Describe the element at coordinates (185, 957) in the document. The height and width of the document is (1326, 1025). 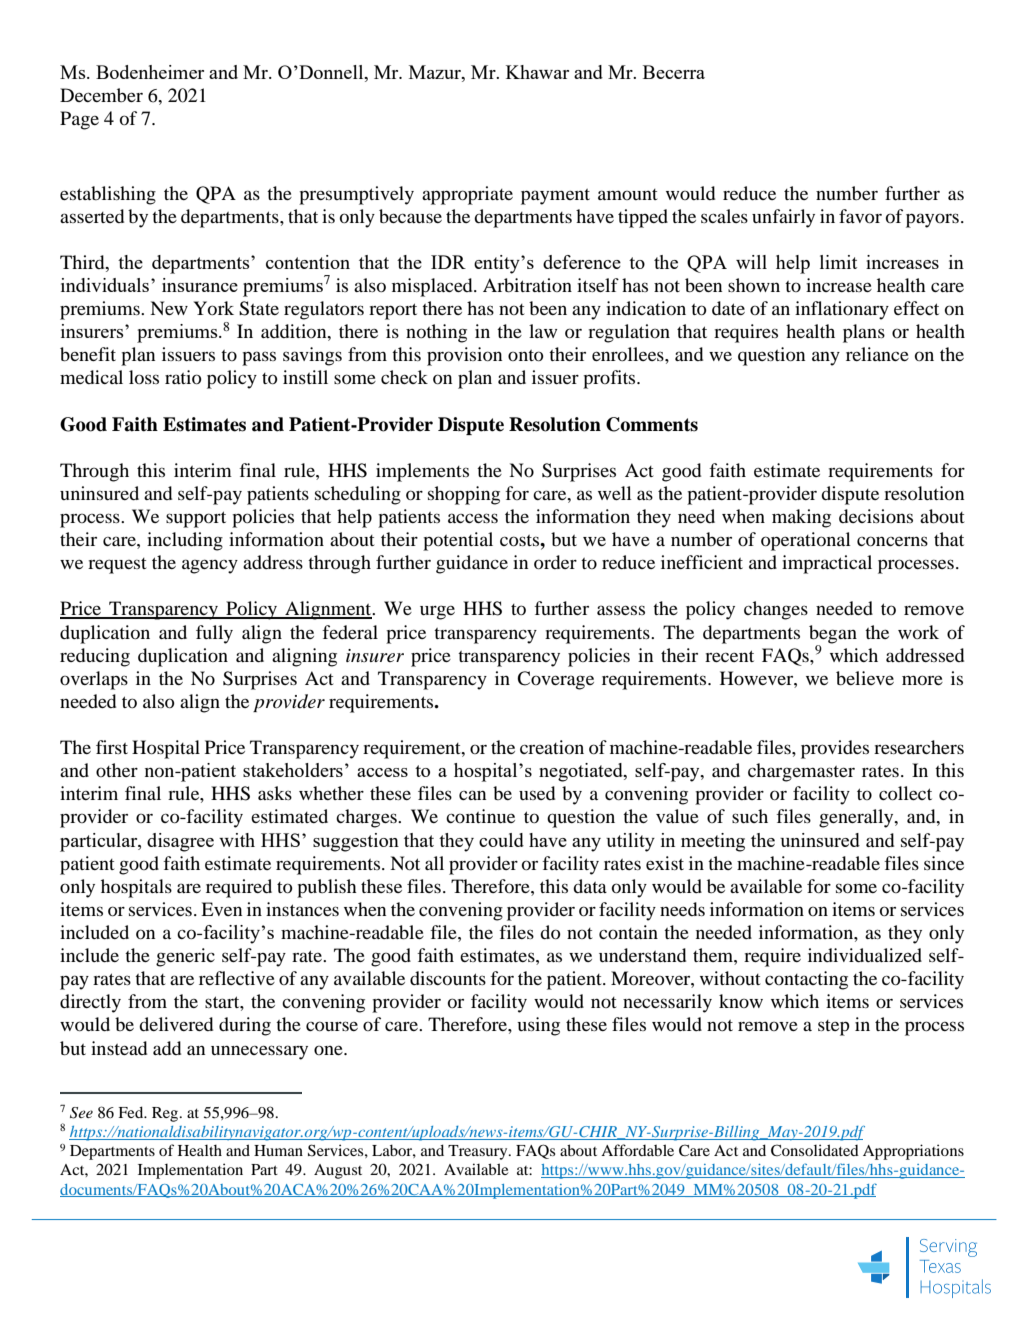
I see `generic` at that location.
